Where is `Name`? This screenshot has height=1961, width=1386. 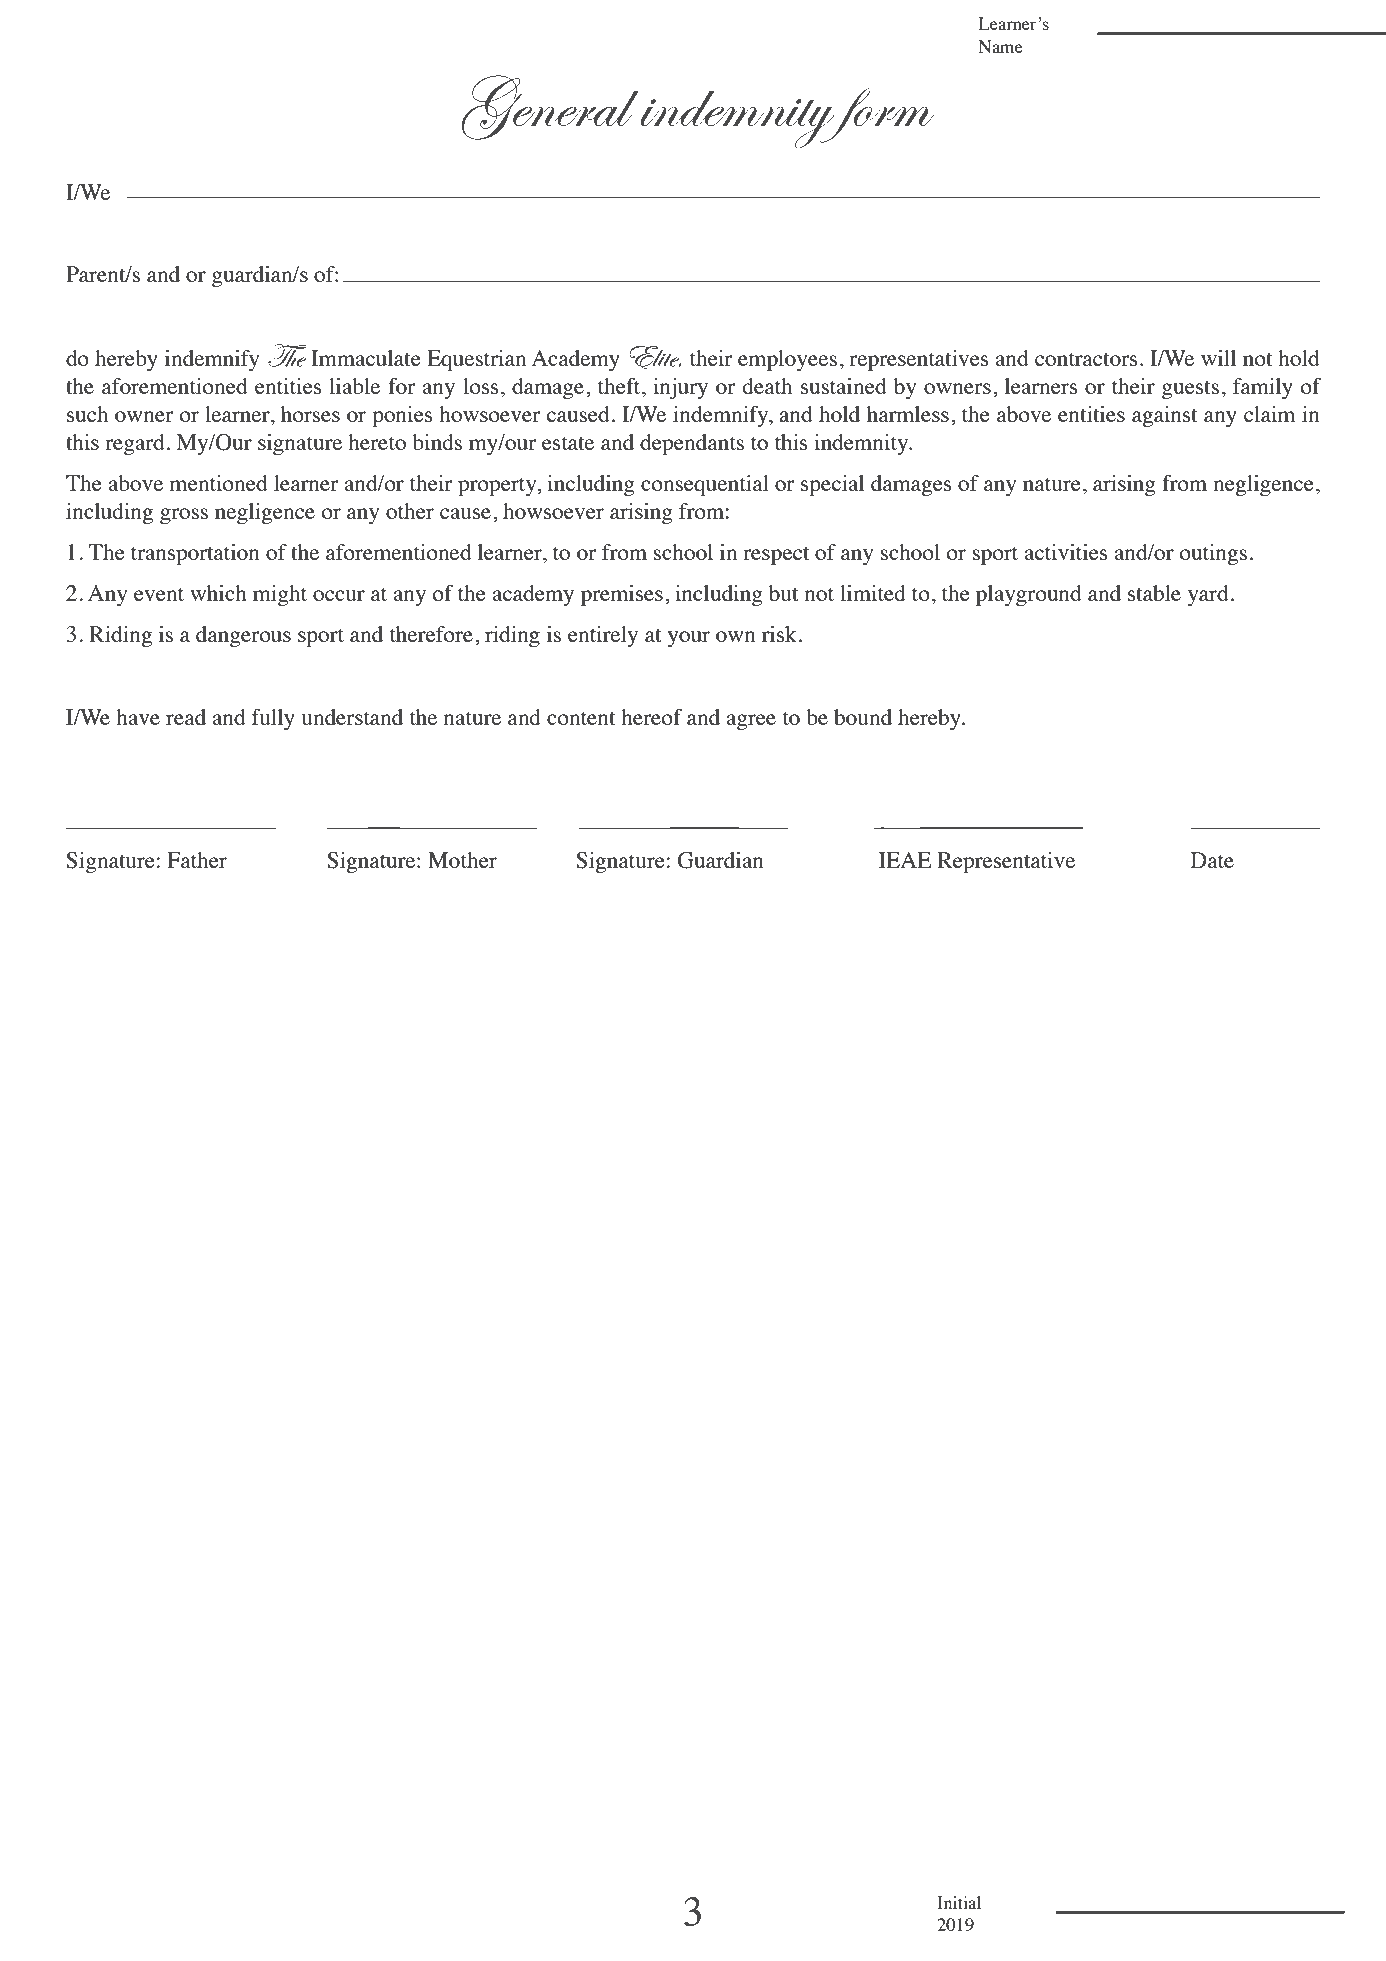
Name is located at coordinates (1001, 46).
